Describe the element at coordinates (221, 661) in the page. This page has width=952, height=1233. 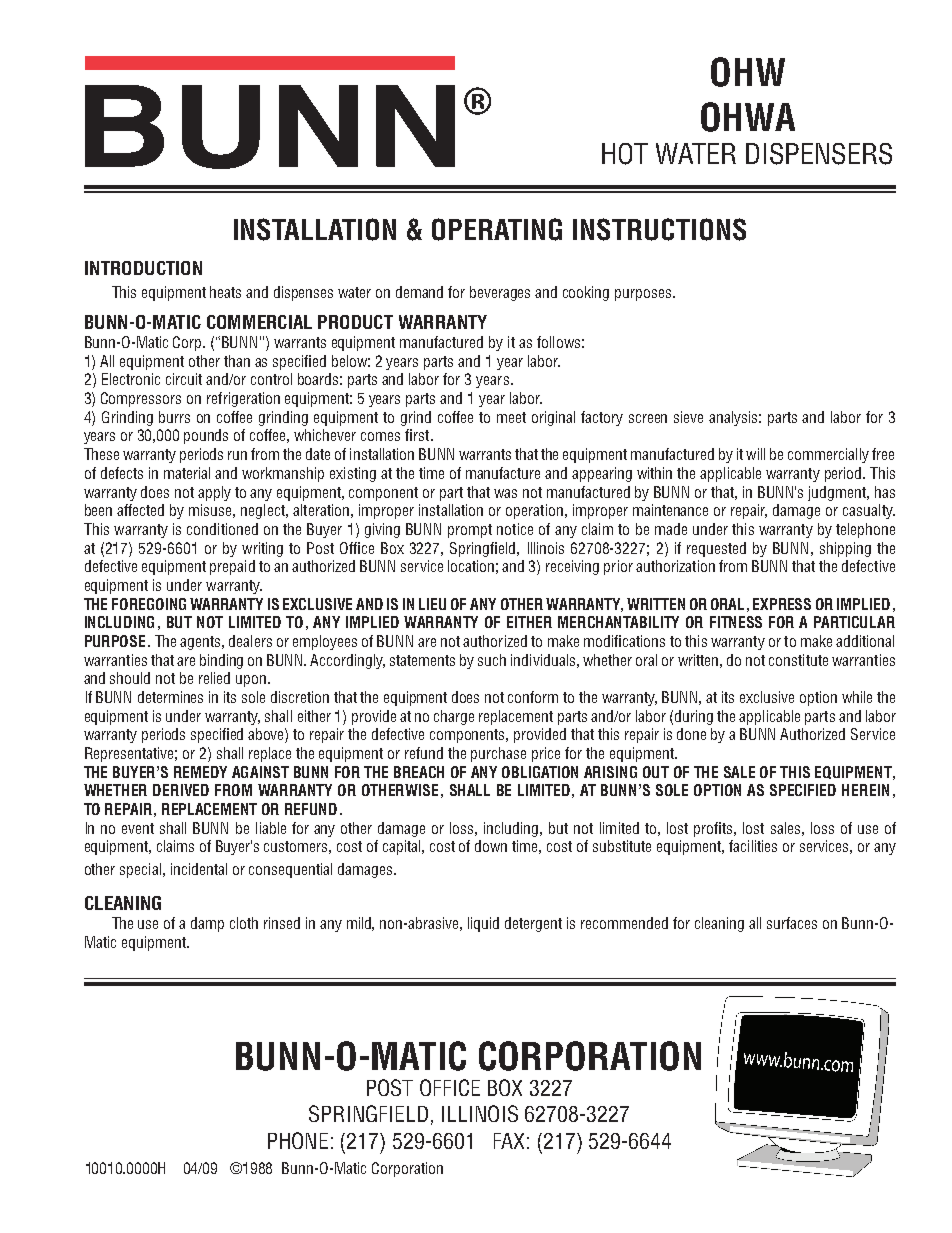
I see `binding` at that location.
